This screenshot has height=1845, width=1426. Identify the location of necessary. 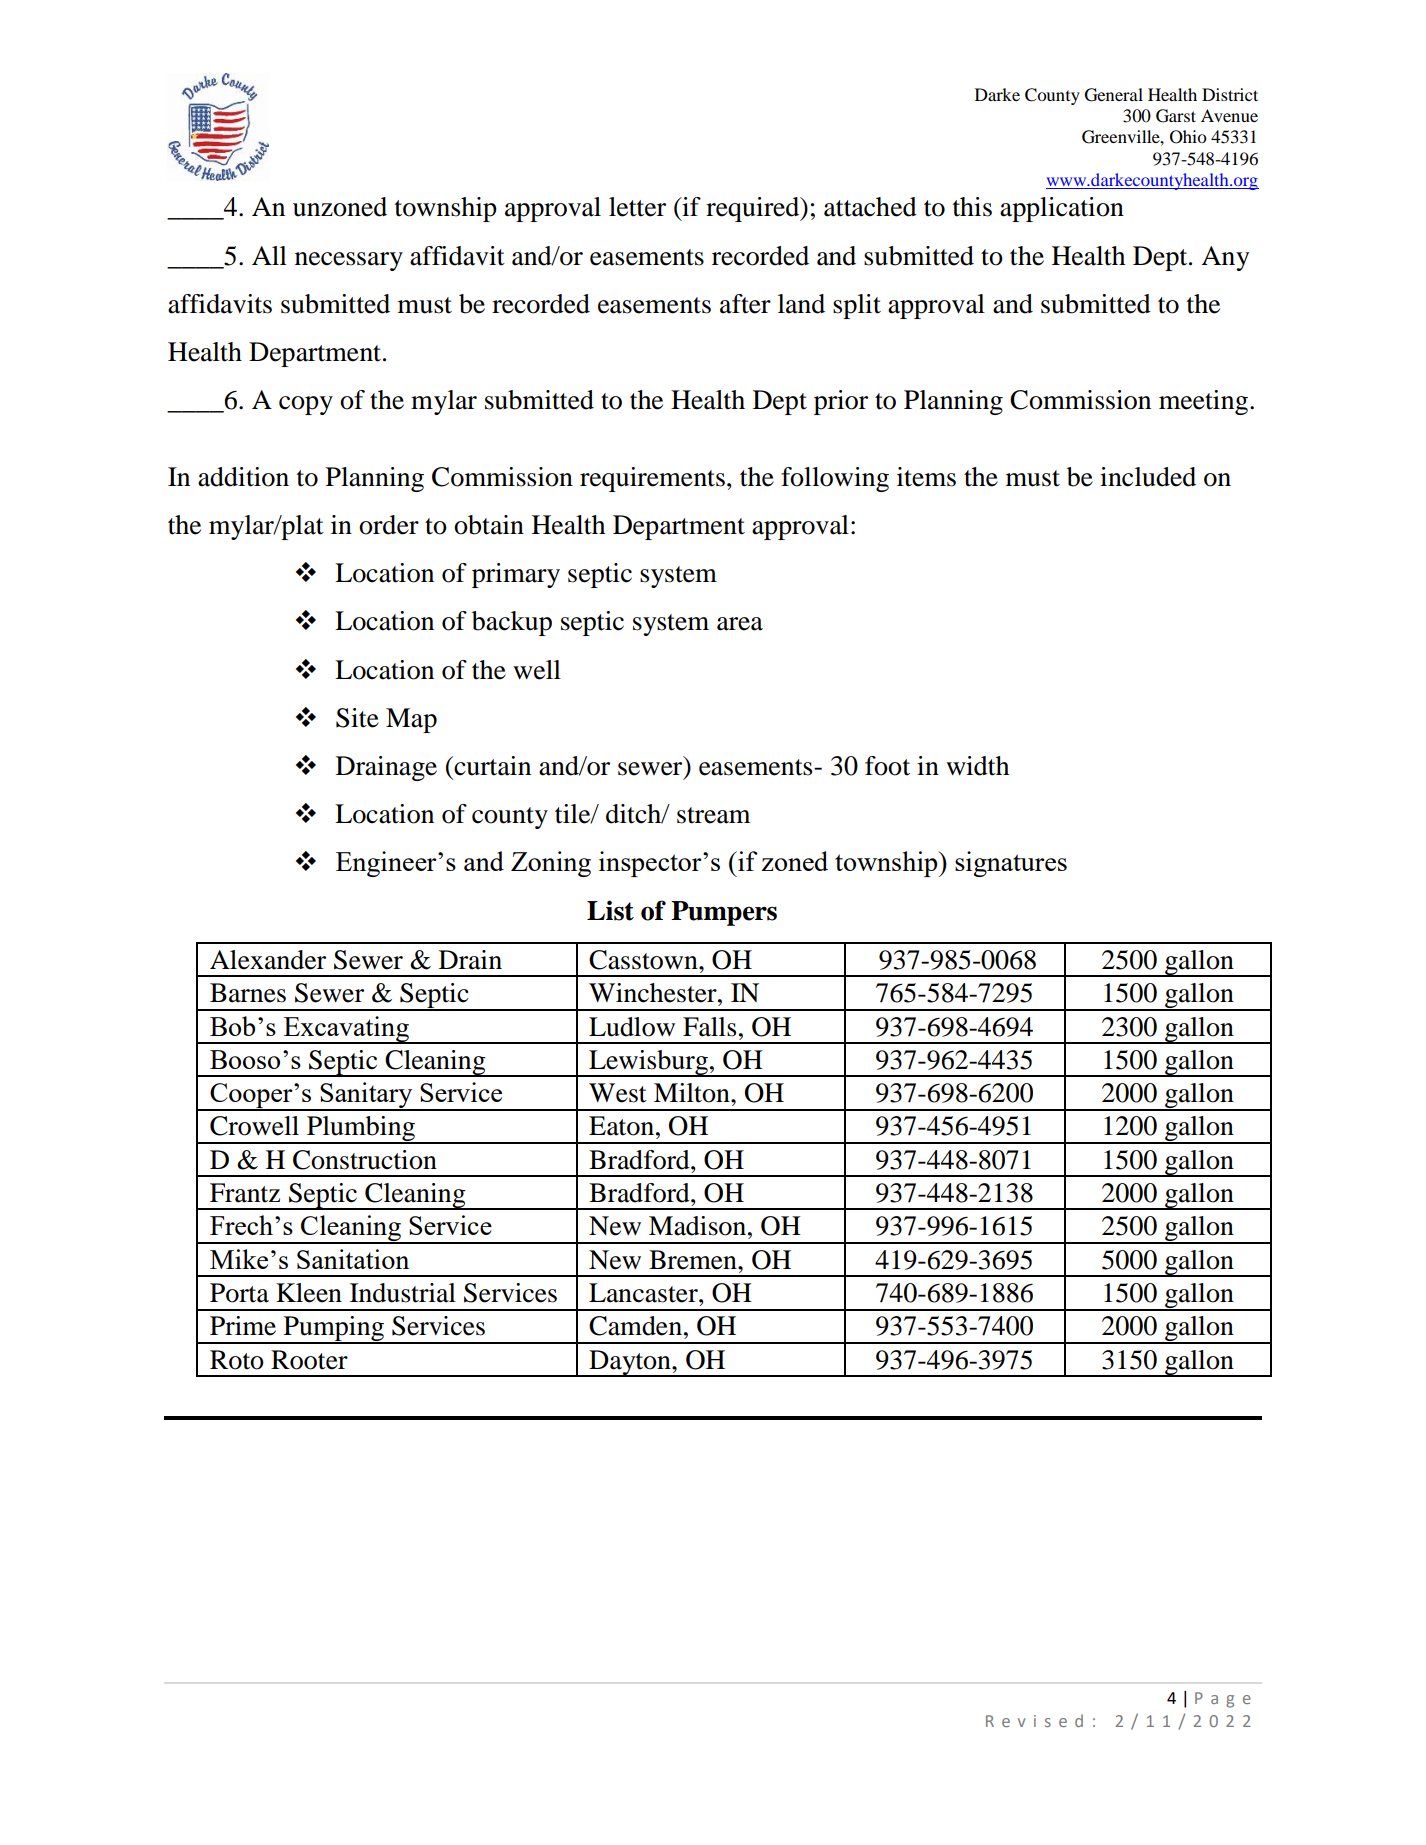
(349, 261).
